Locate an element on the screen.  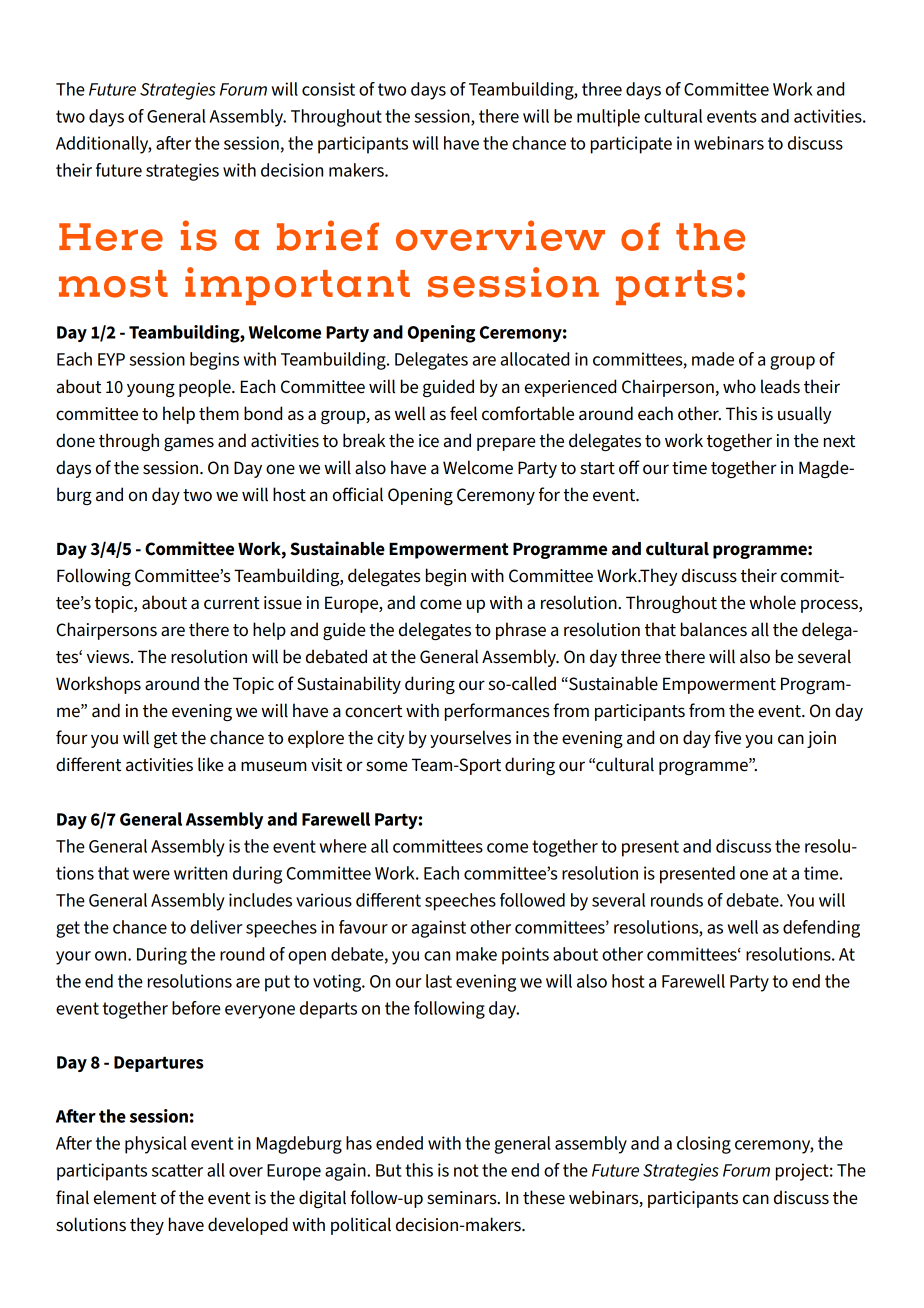
current is located at coordinates (232, 603).
